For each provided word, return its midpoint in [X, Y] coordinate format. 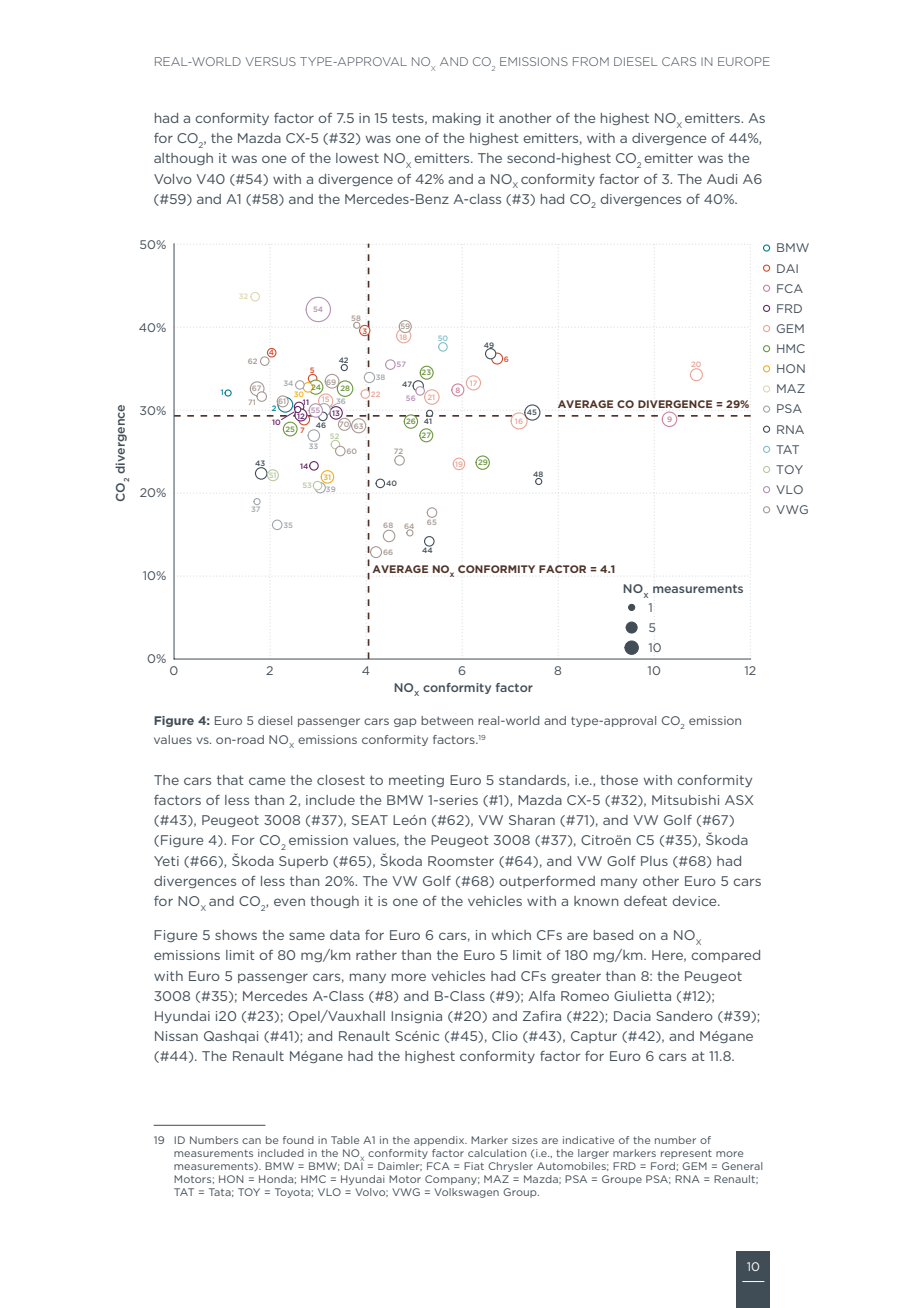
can [251, 1141]
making [457, 119]
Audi [722, 179]
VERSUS [271, 61]
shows [236, 935]
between [447, 720]
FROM [591, 61]
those [619, 780]
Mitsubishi [685, 800]
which [511, 935]
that [230, 780]
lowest [357, 158]
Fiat [474, 1166]
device [695, 901]
